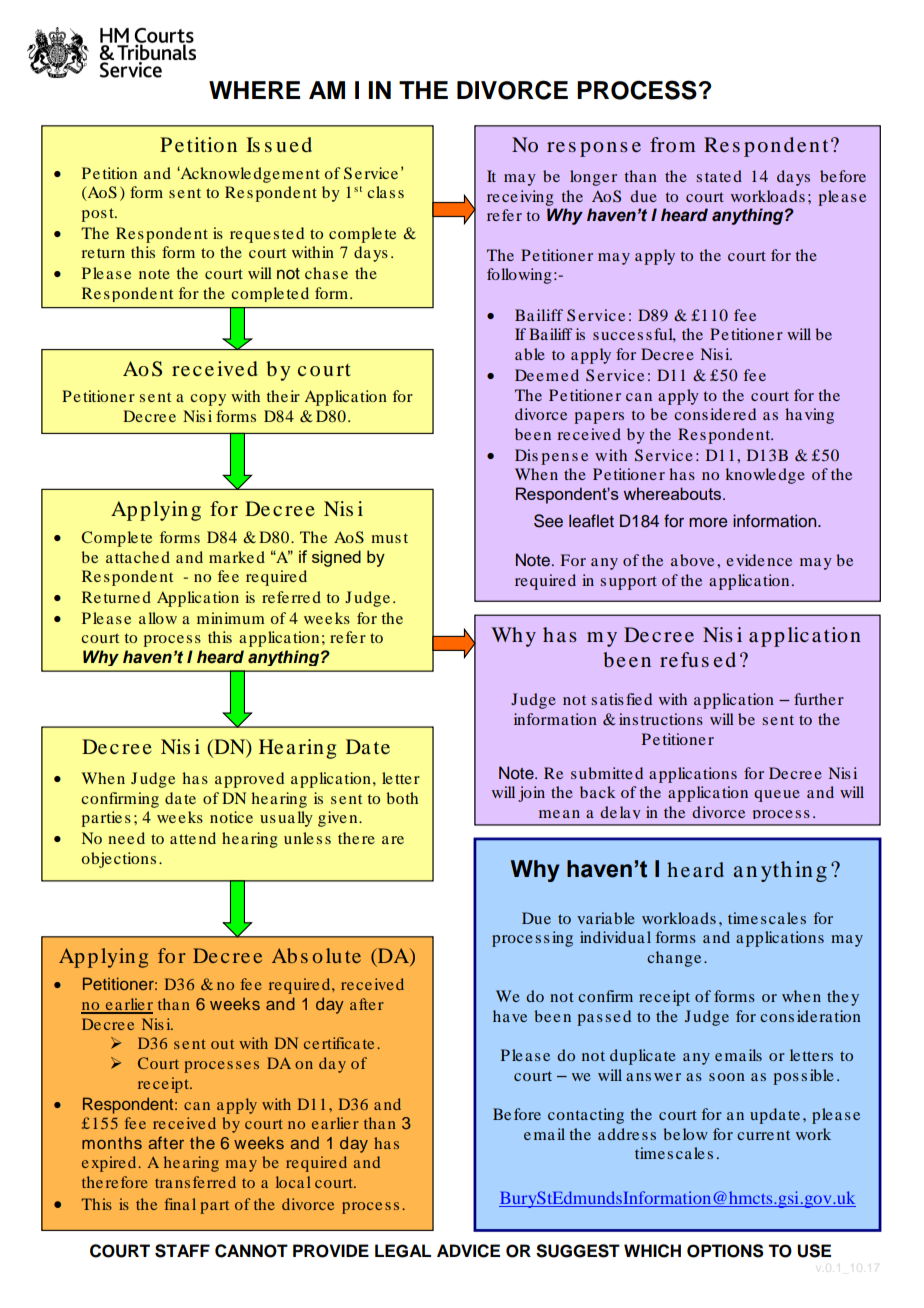 This page has height=1308, width=924. What do you see at coordinates (389, 538) in the page?
I see `must` at bounding box center [389, 538].
